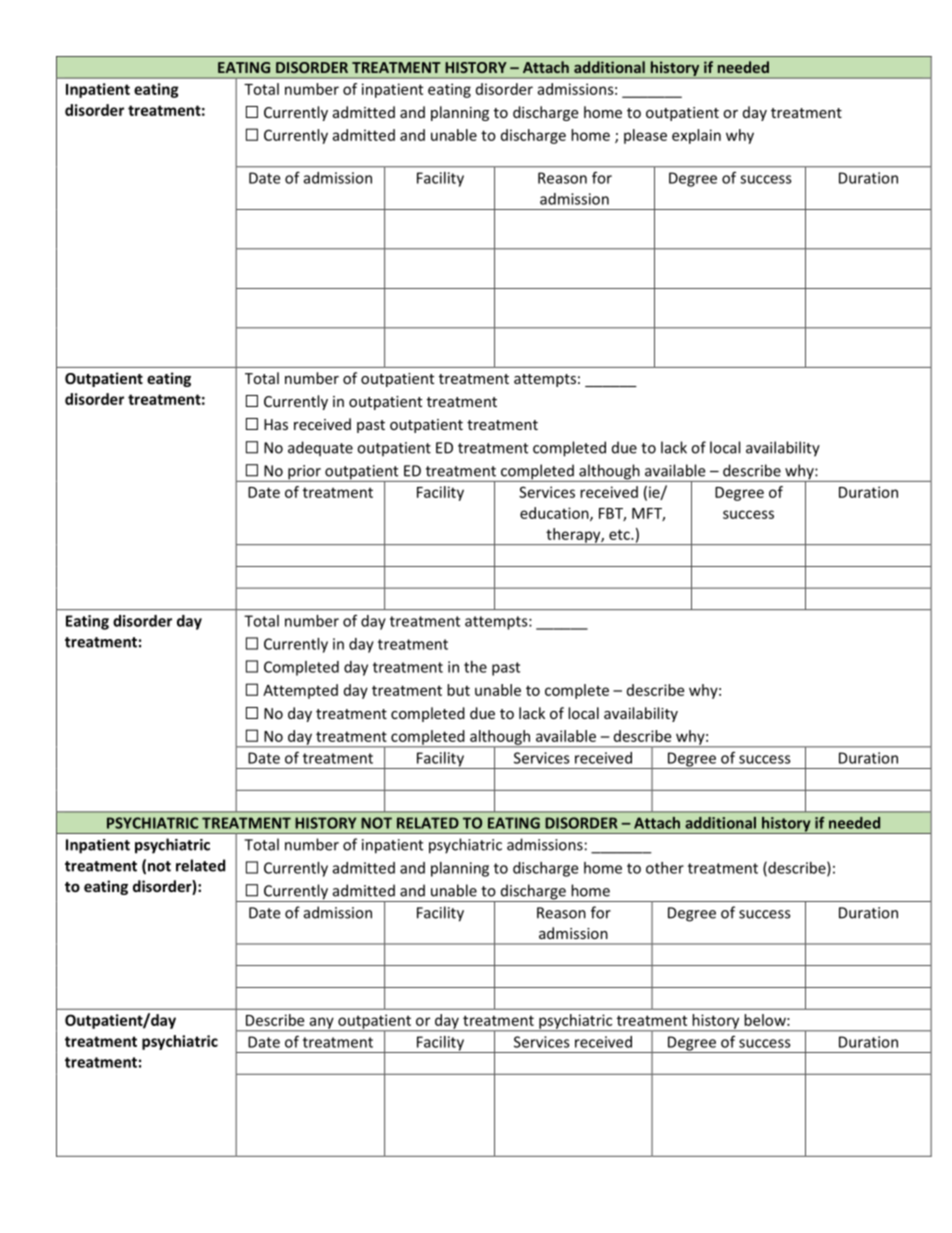 This image has height=1233, width=952. What do you see at coordinates (620, 534) in the image?
I see `etc` at bounding box center [620, 534].
